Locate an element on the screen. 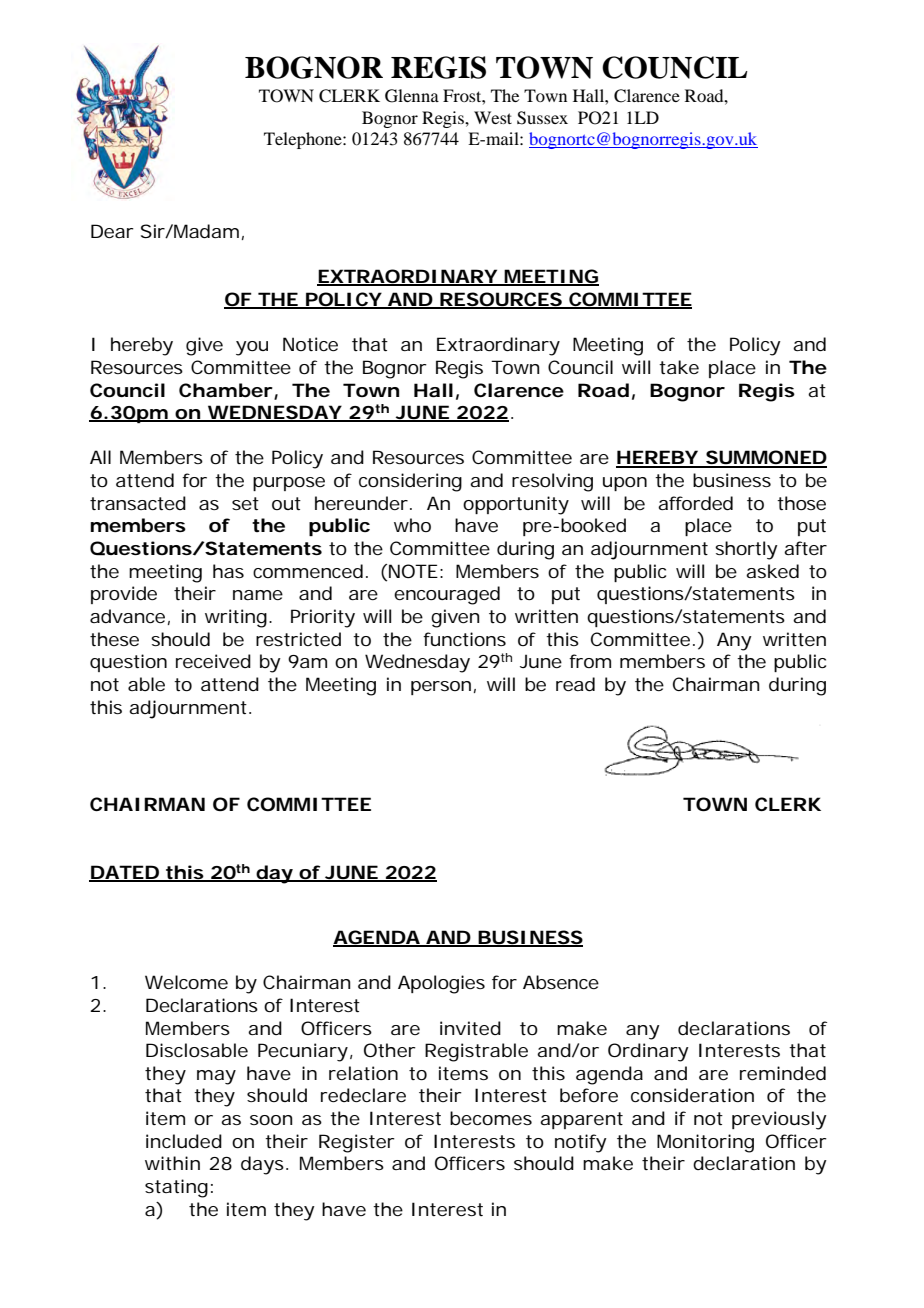 This screenshot has width=924, height=1308. Chamber is located at coordinates (226, 390).
